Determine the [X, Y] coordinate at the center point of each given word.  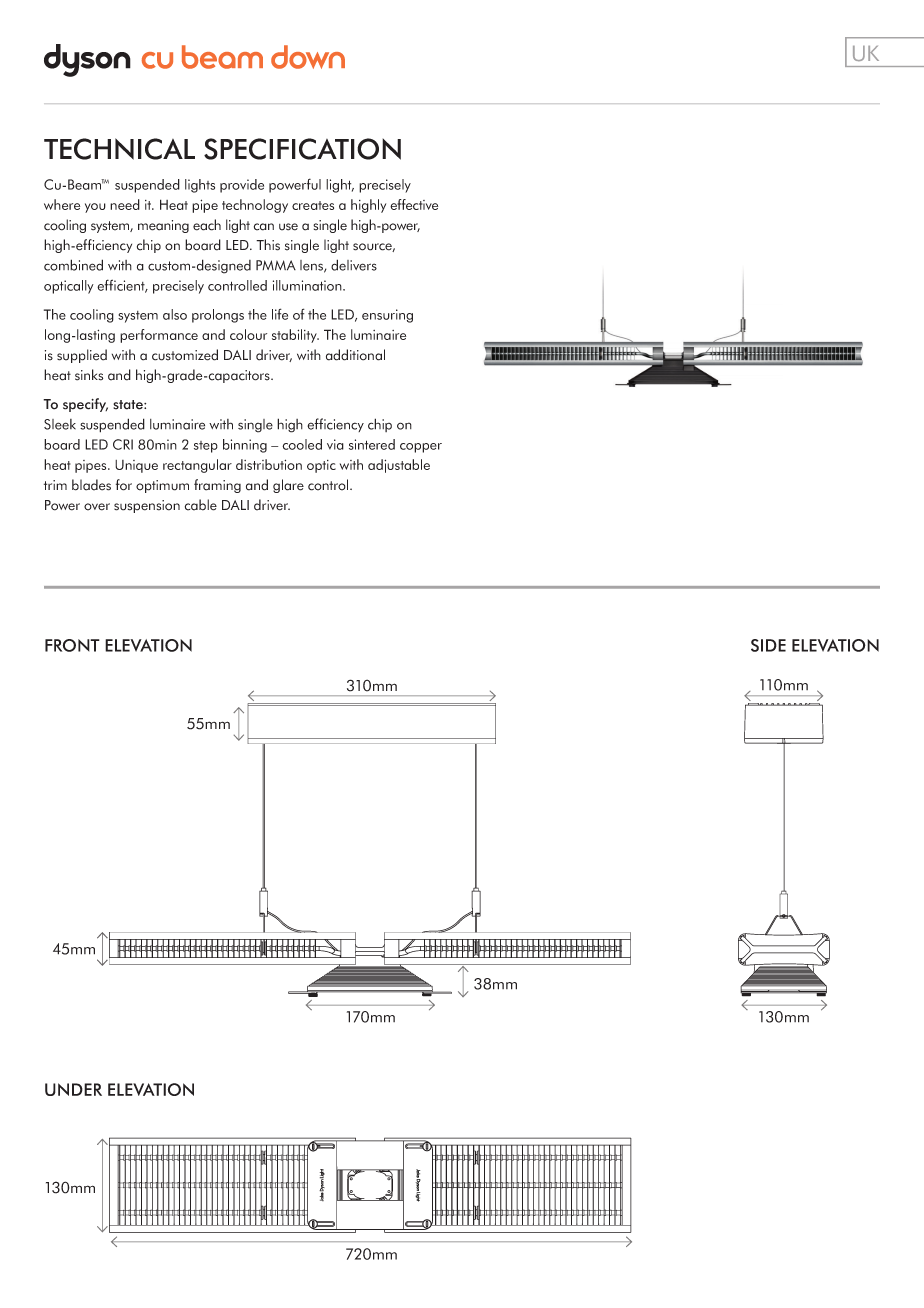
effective [414, 204]
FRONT [72, 645]
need [125, 204]
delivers [354, 265]
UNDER [73, 1089]
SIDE [768, 645]
